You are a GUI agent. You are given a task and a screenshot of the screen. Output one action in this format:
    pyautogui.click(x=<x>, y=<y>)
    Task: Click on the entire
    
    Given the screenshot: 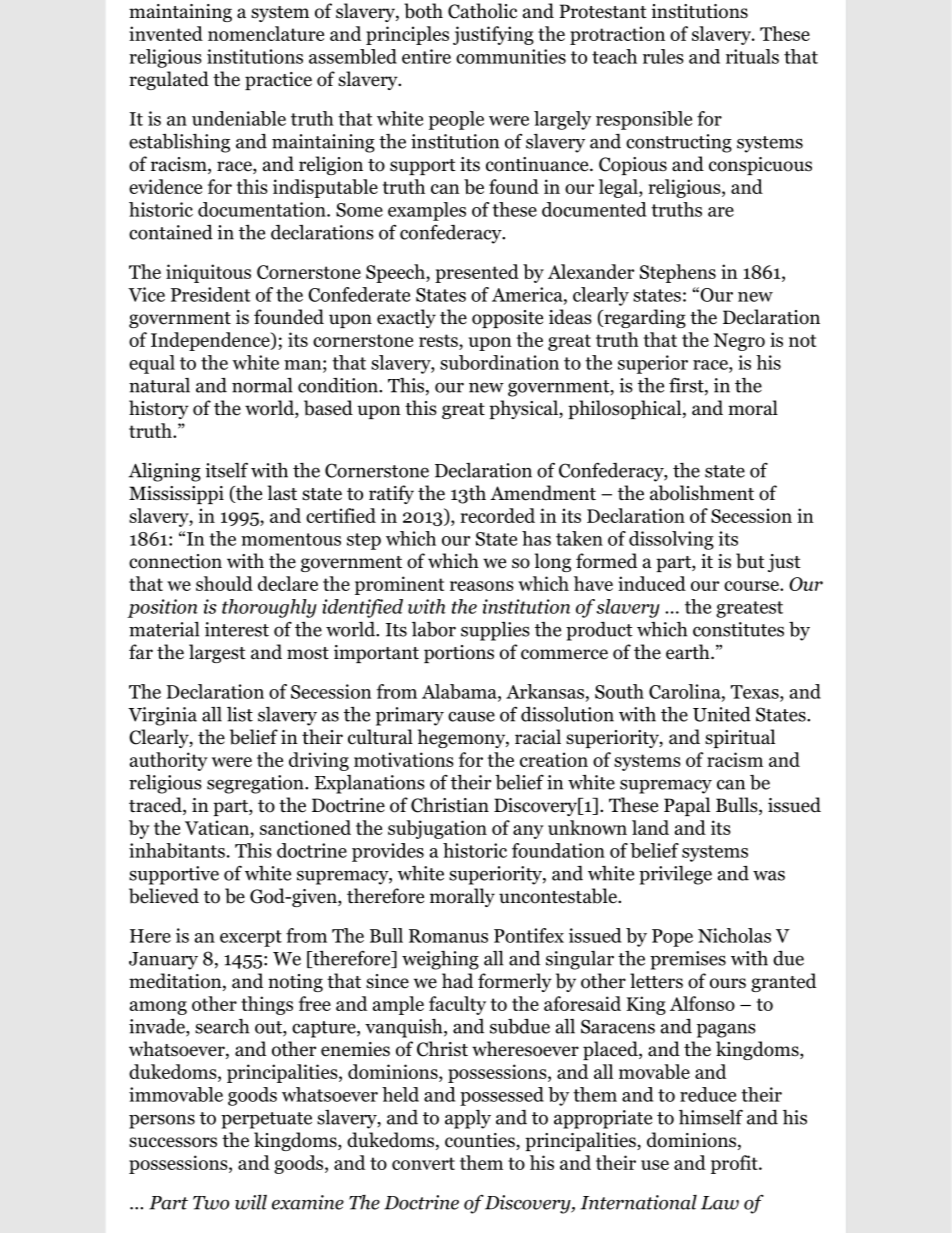 What is the action you would take?
    pyautogui.click(x=426, y=56)
